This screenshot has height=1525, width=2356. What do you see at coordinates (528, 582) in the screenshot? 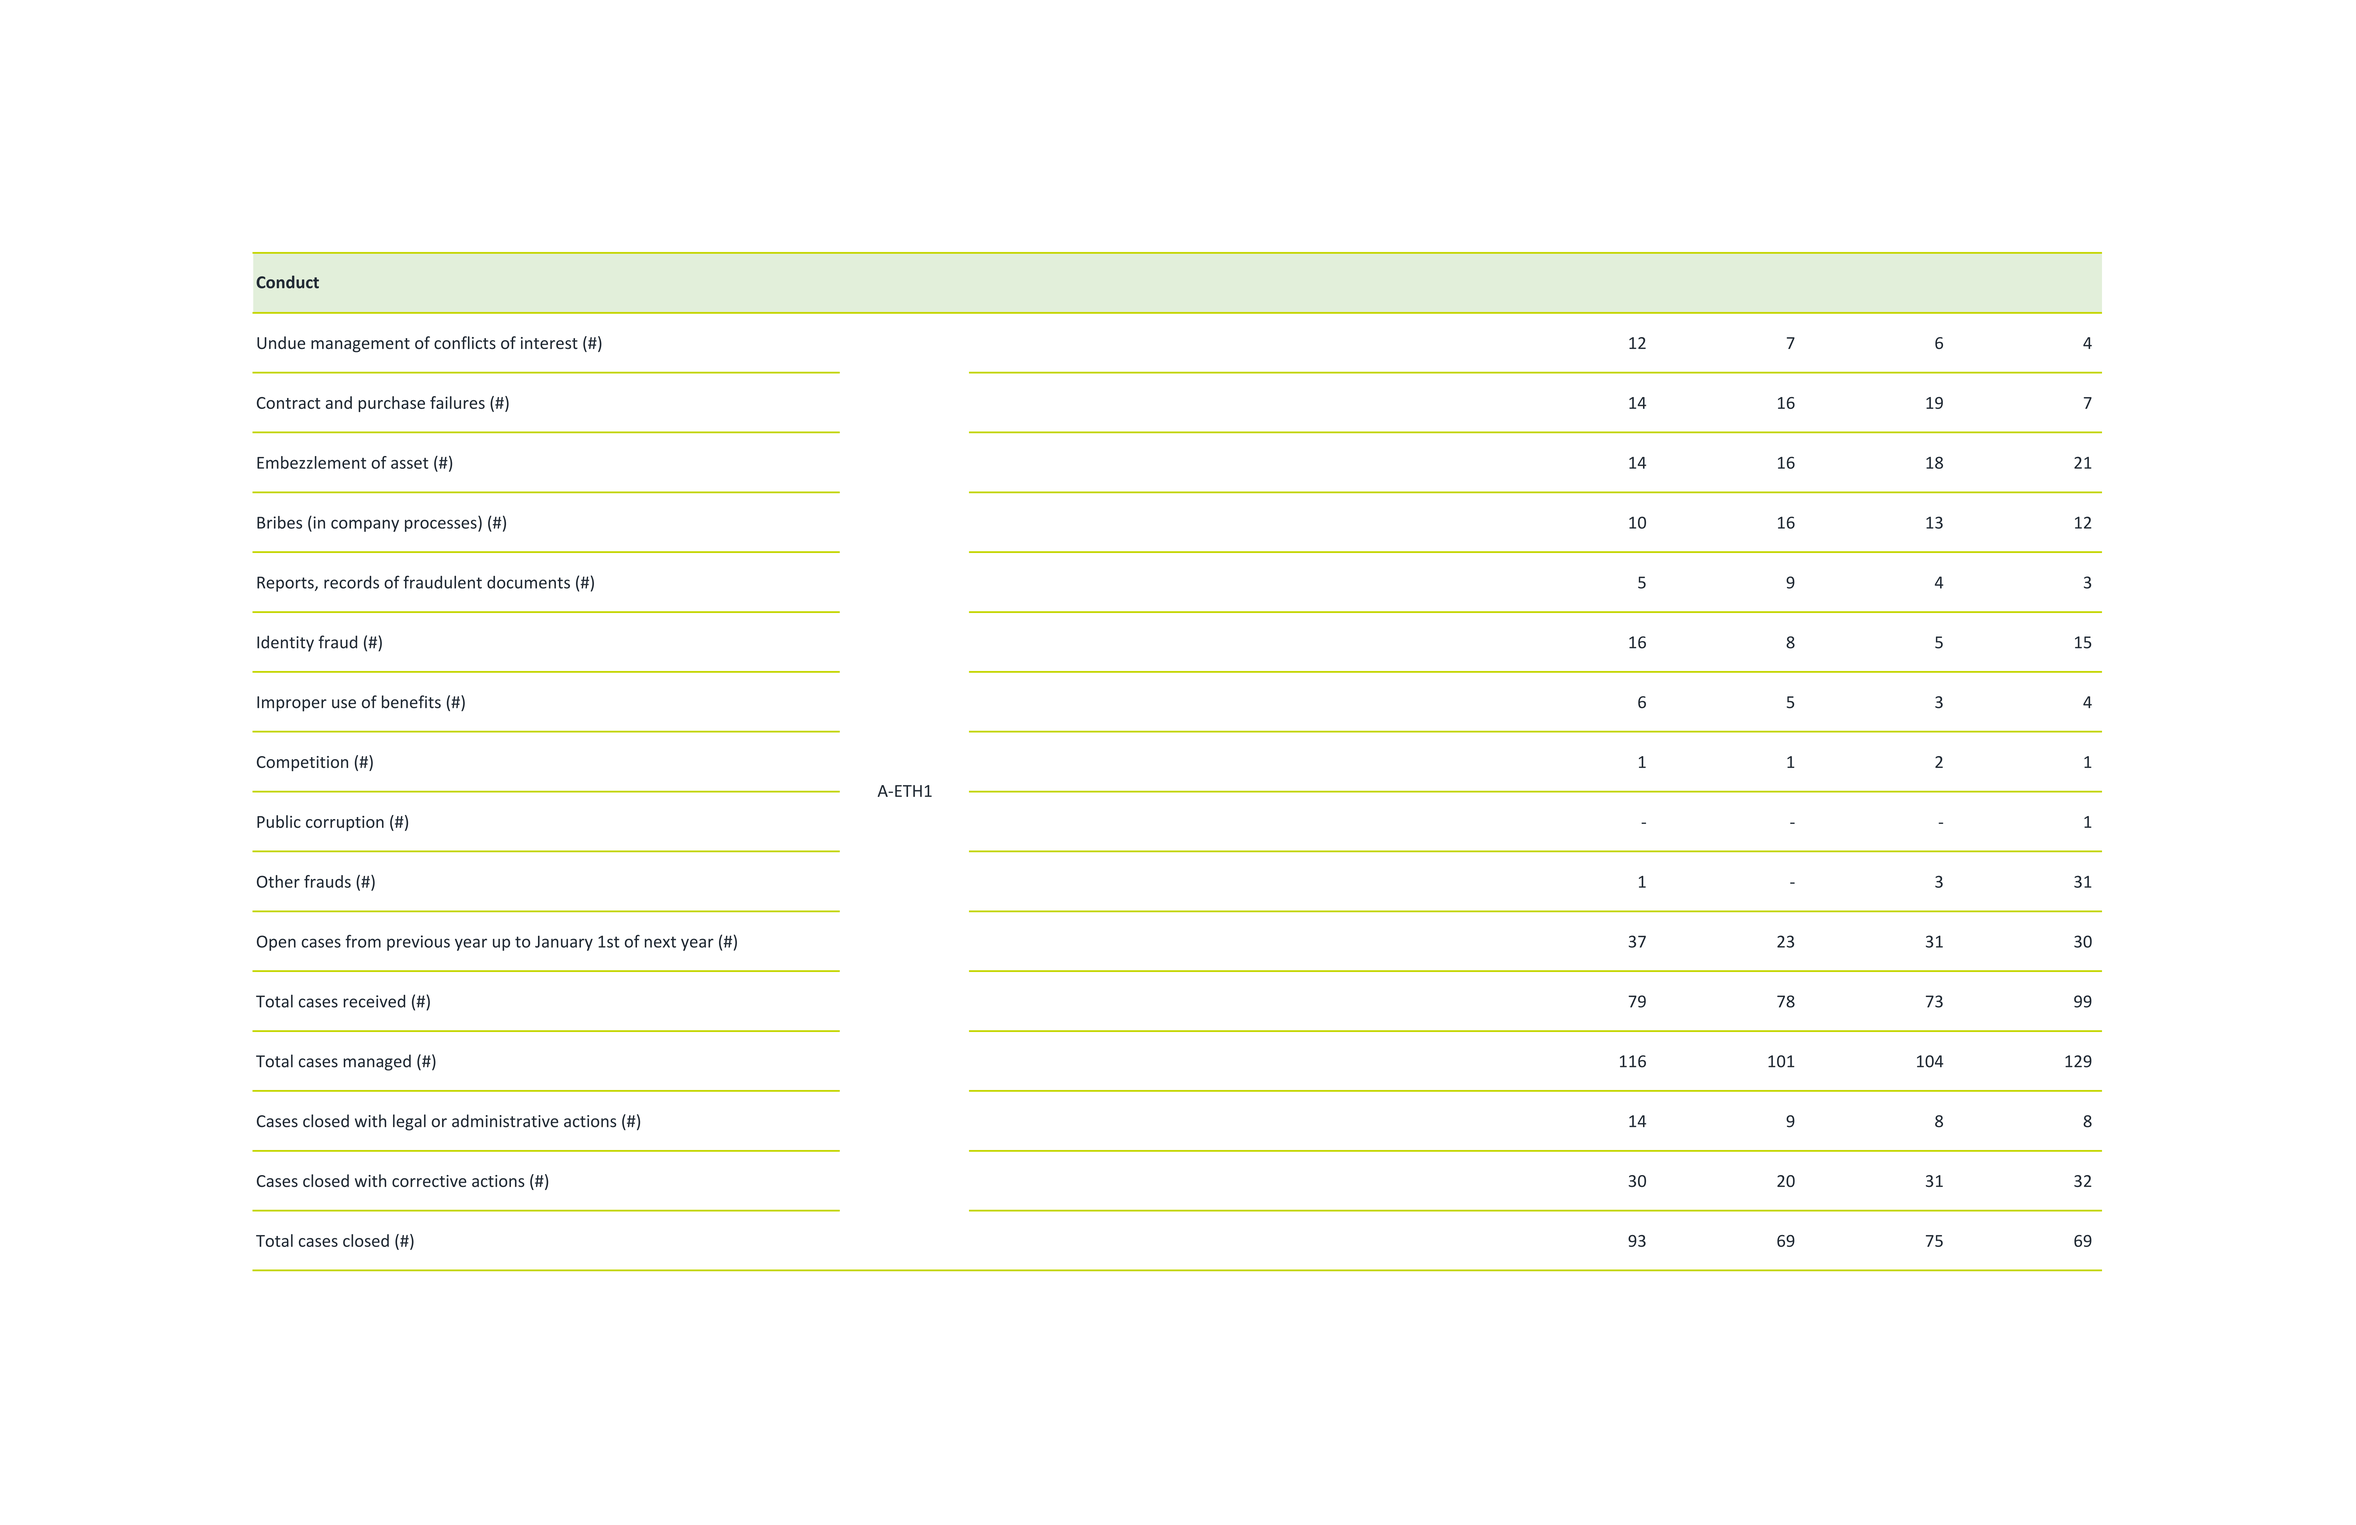
I see `documents` at bounding box center [528, 582].
